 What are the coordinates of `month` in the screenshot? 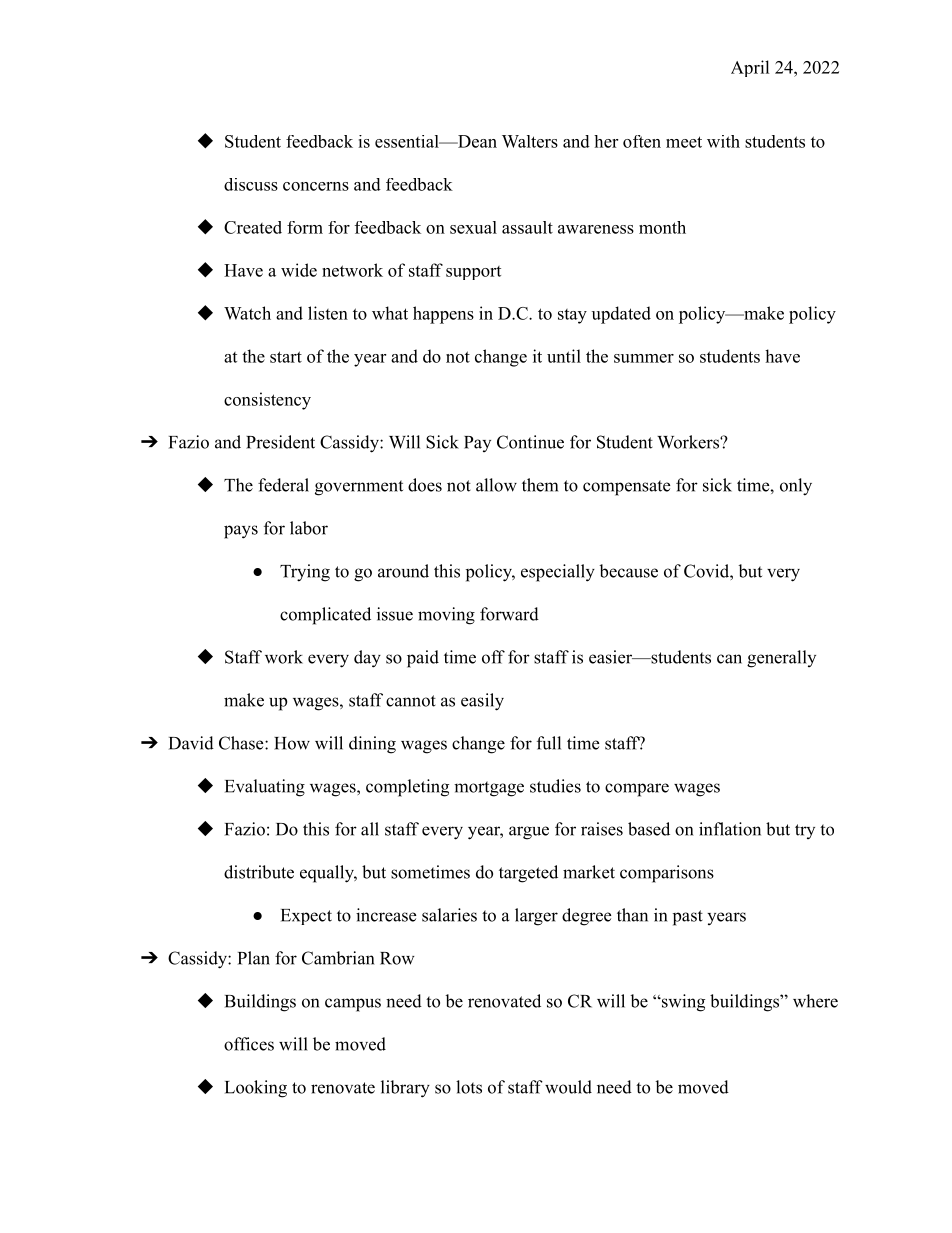 It's located at (662, 227).
